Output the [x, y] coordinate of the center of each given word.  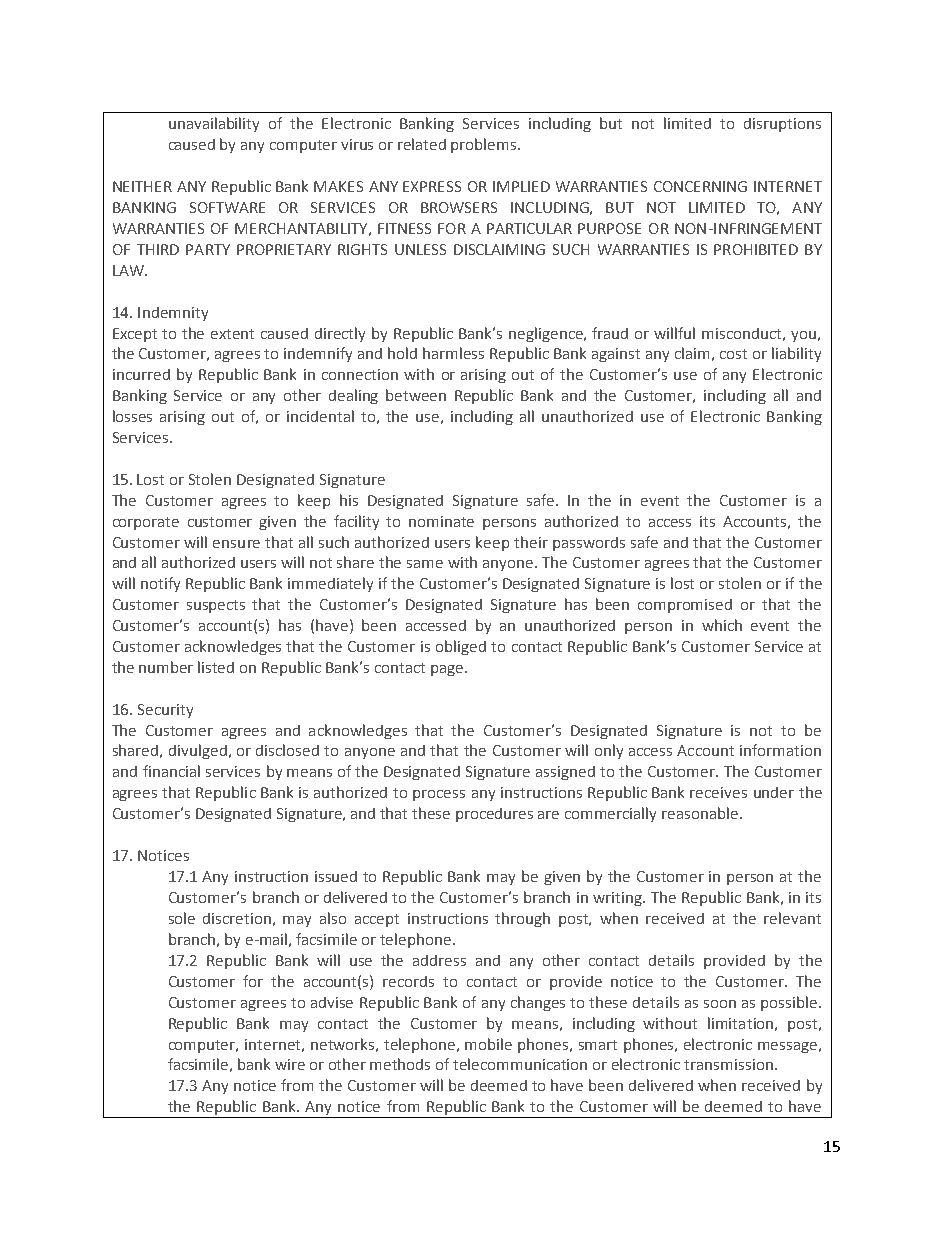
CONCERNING [700, 186]
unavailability [214, 124]
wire [290, 1064]
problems [485, 145]
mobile [488, 1044]
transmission [728, 1064]
